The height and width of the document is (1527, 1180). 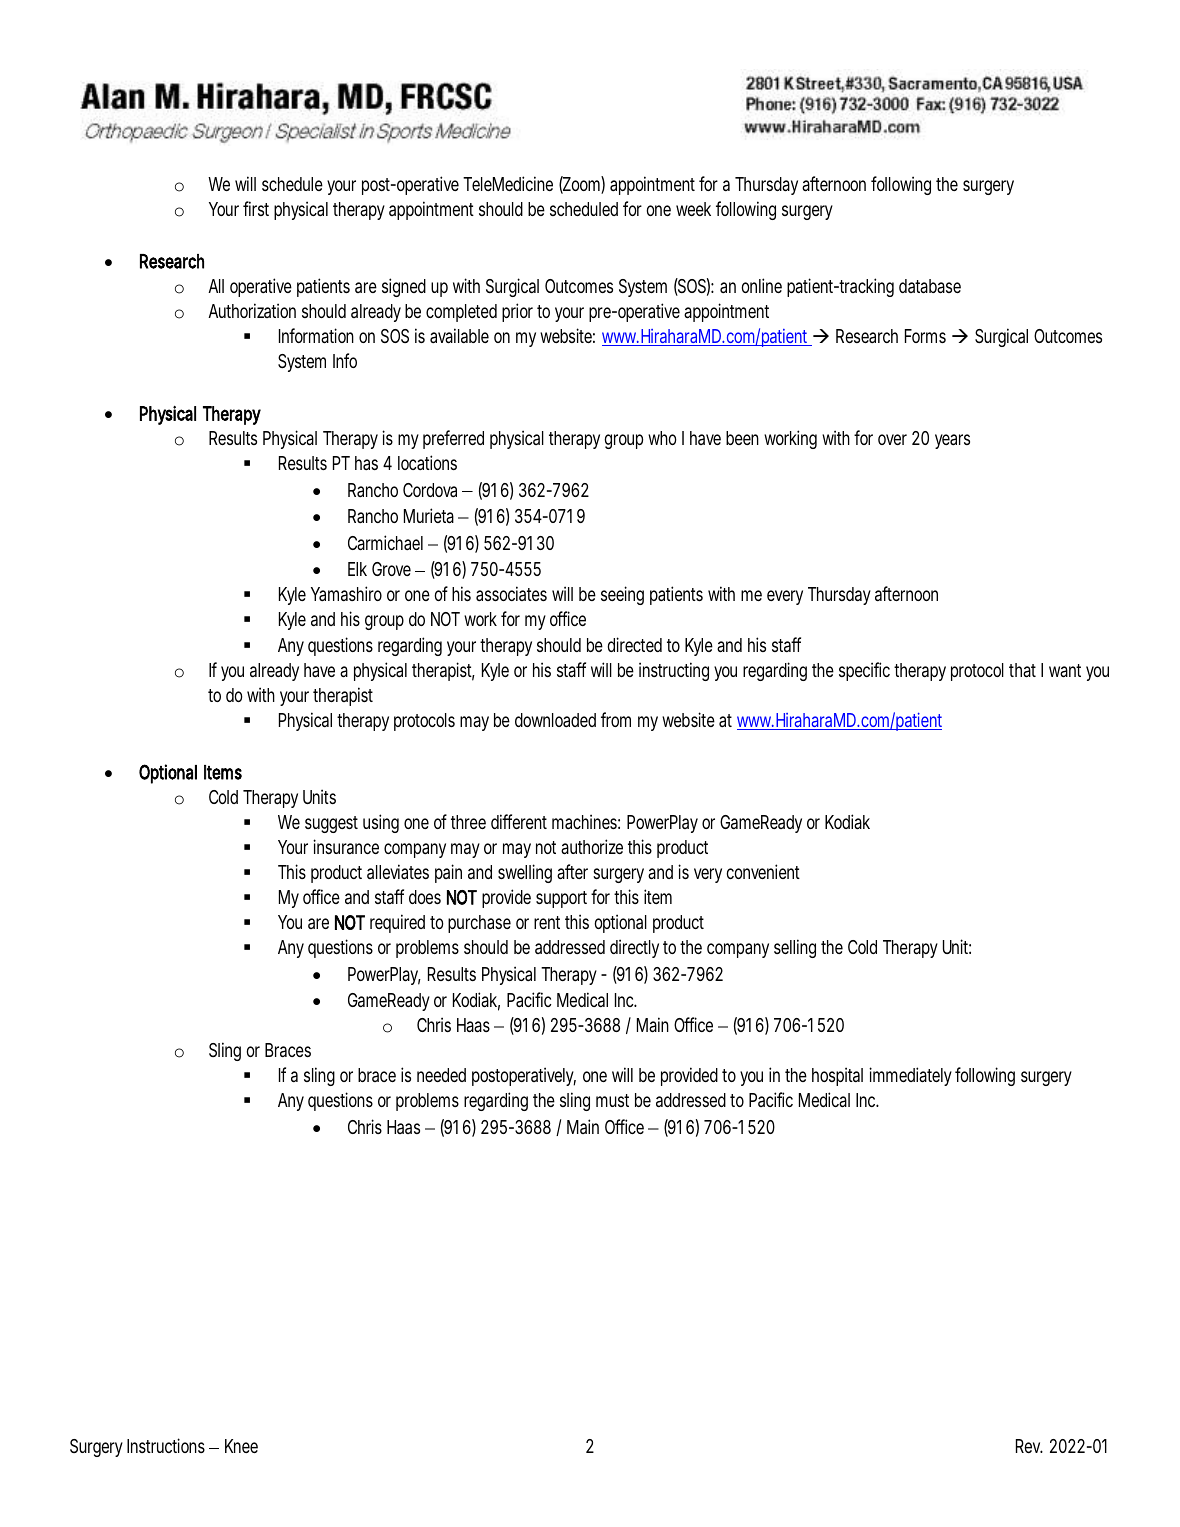 What do you see at coordinates (241, 1446) in the document?
I see `Knee` at bounding box center [241, 1446].
